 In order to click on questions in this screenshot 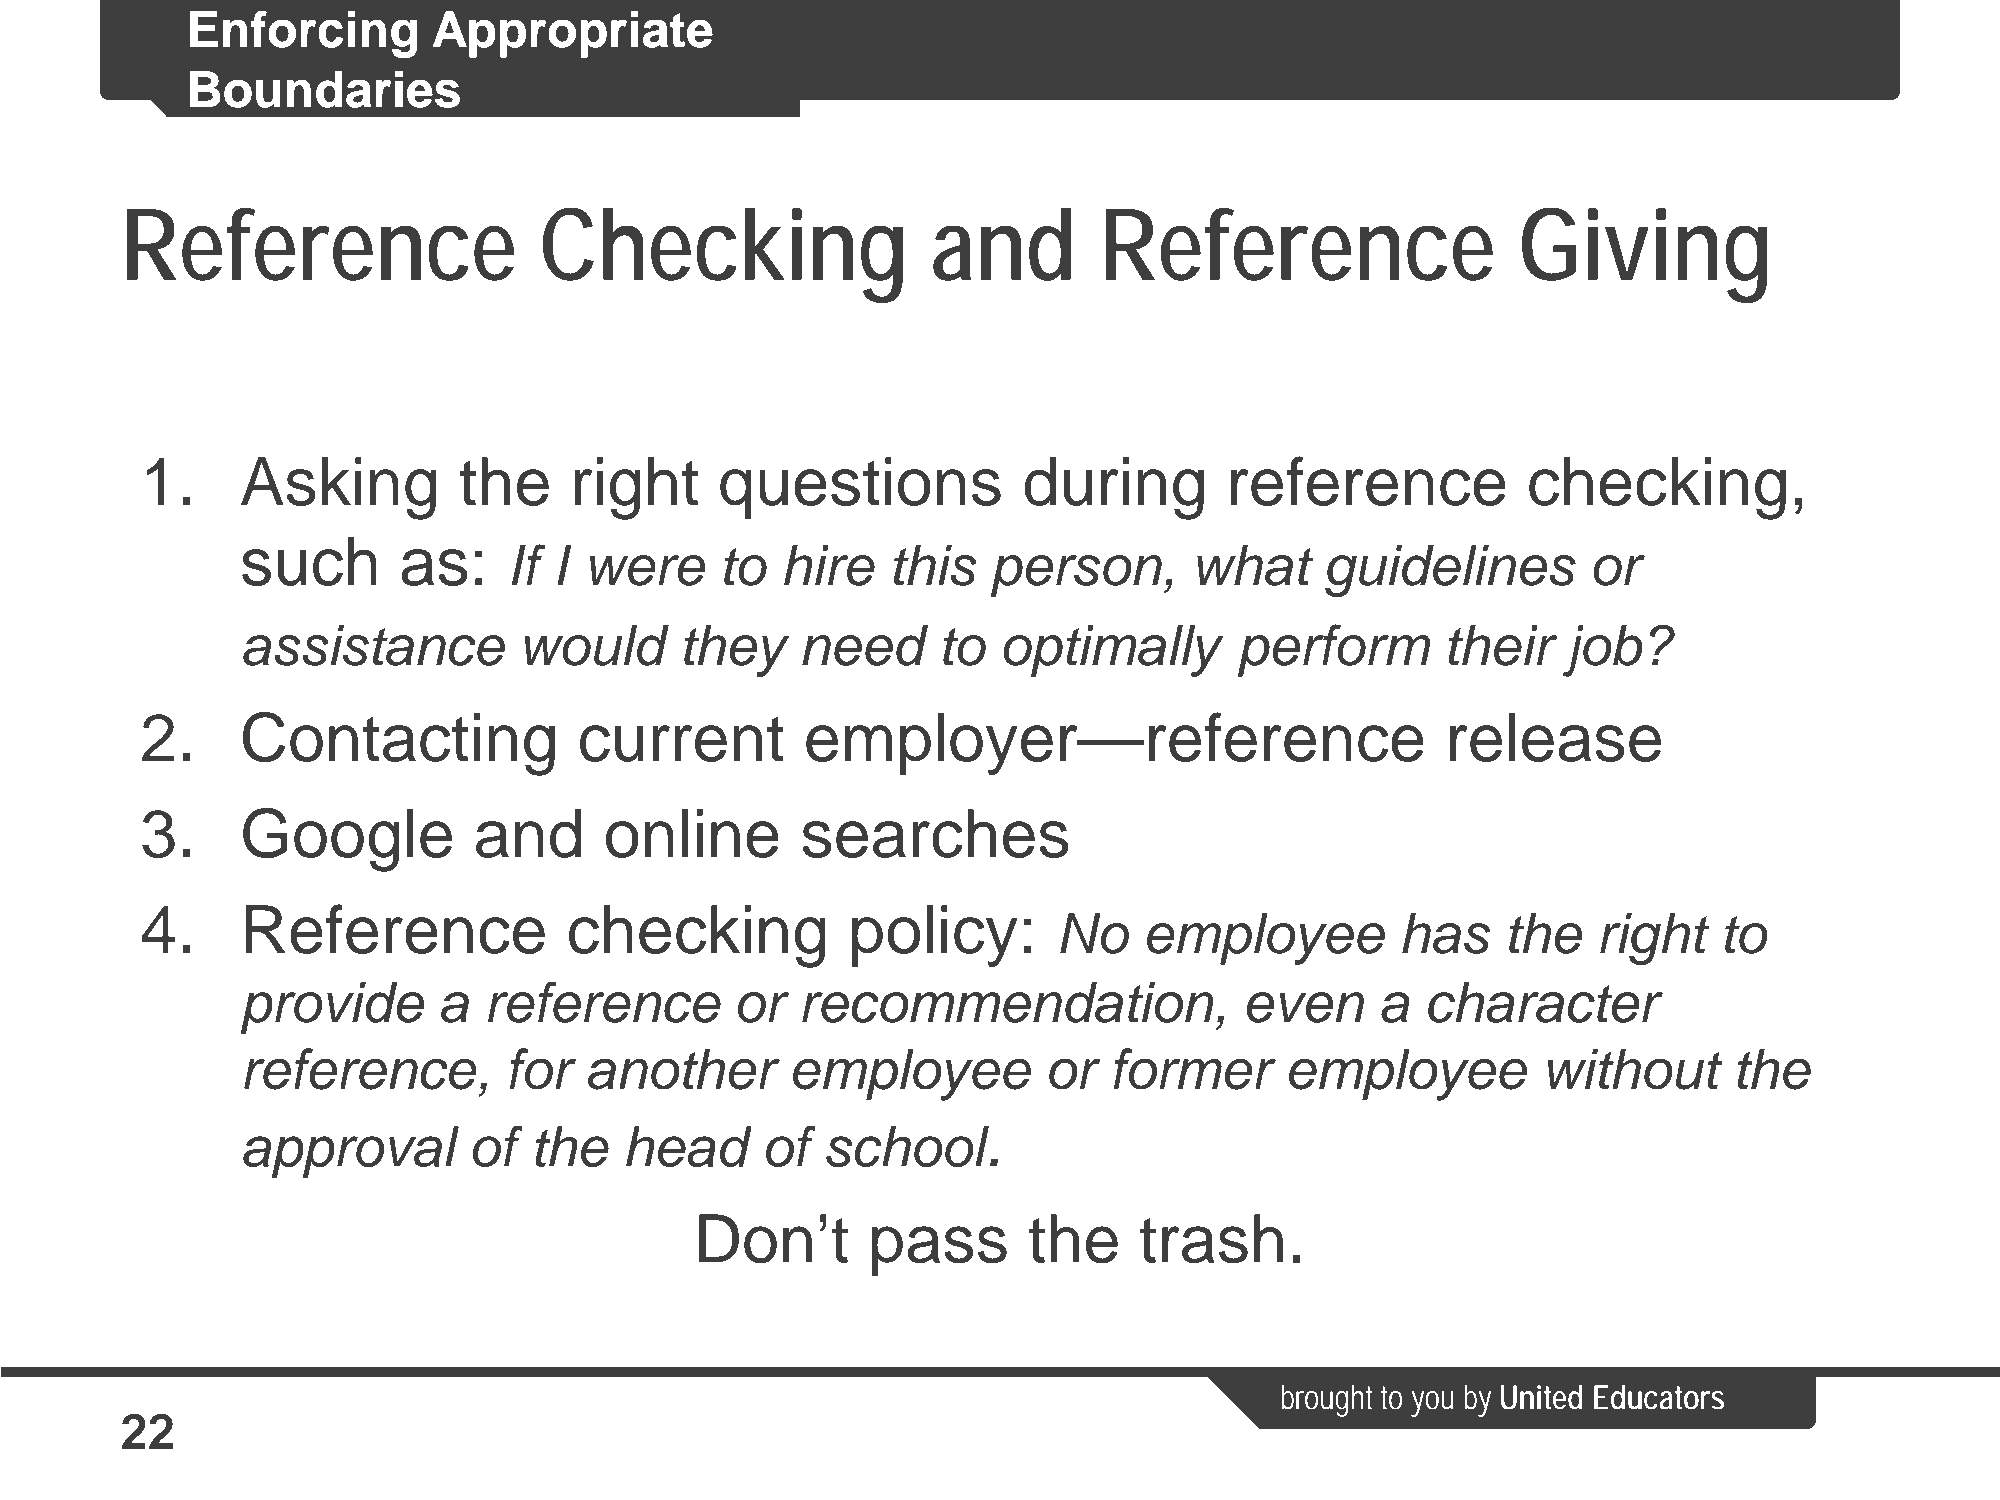, I will do `click(860, 488)`.
